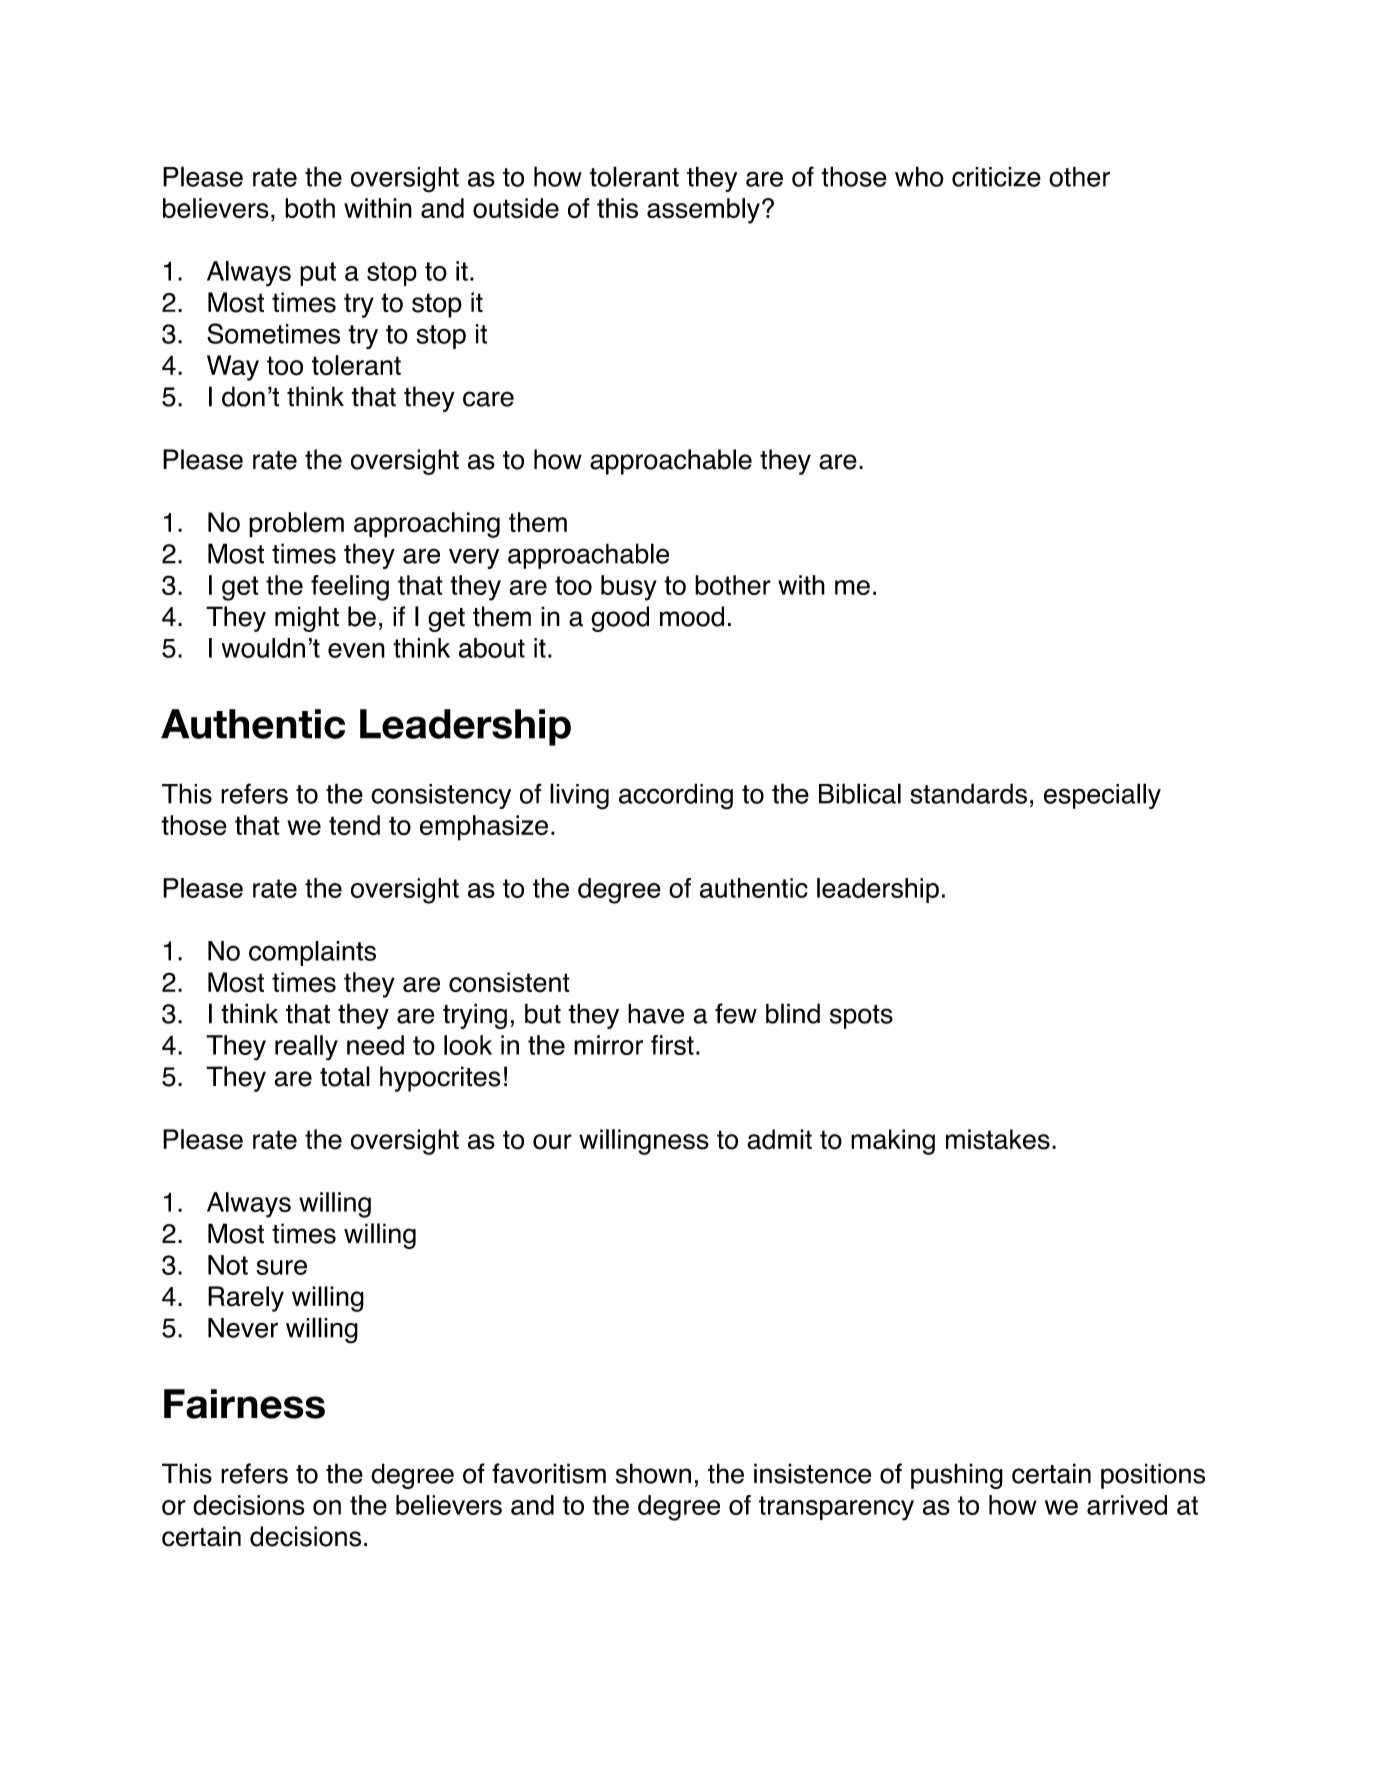  I want to click on complaints, so click(312, 953).
